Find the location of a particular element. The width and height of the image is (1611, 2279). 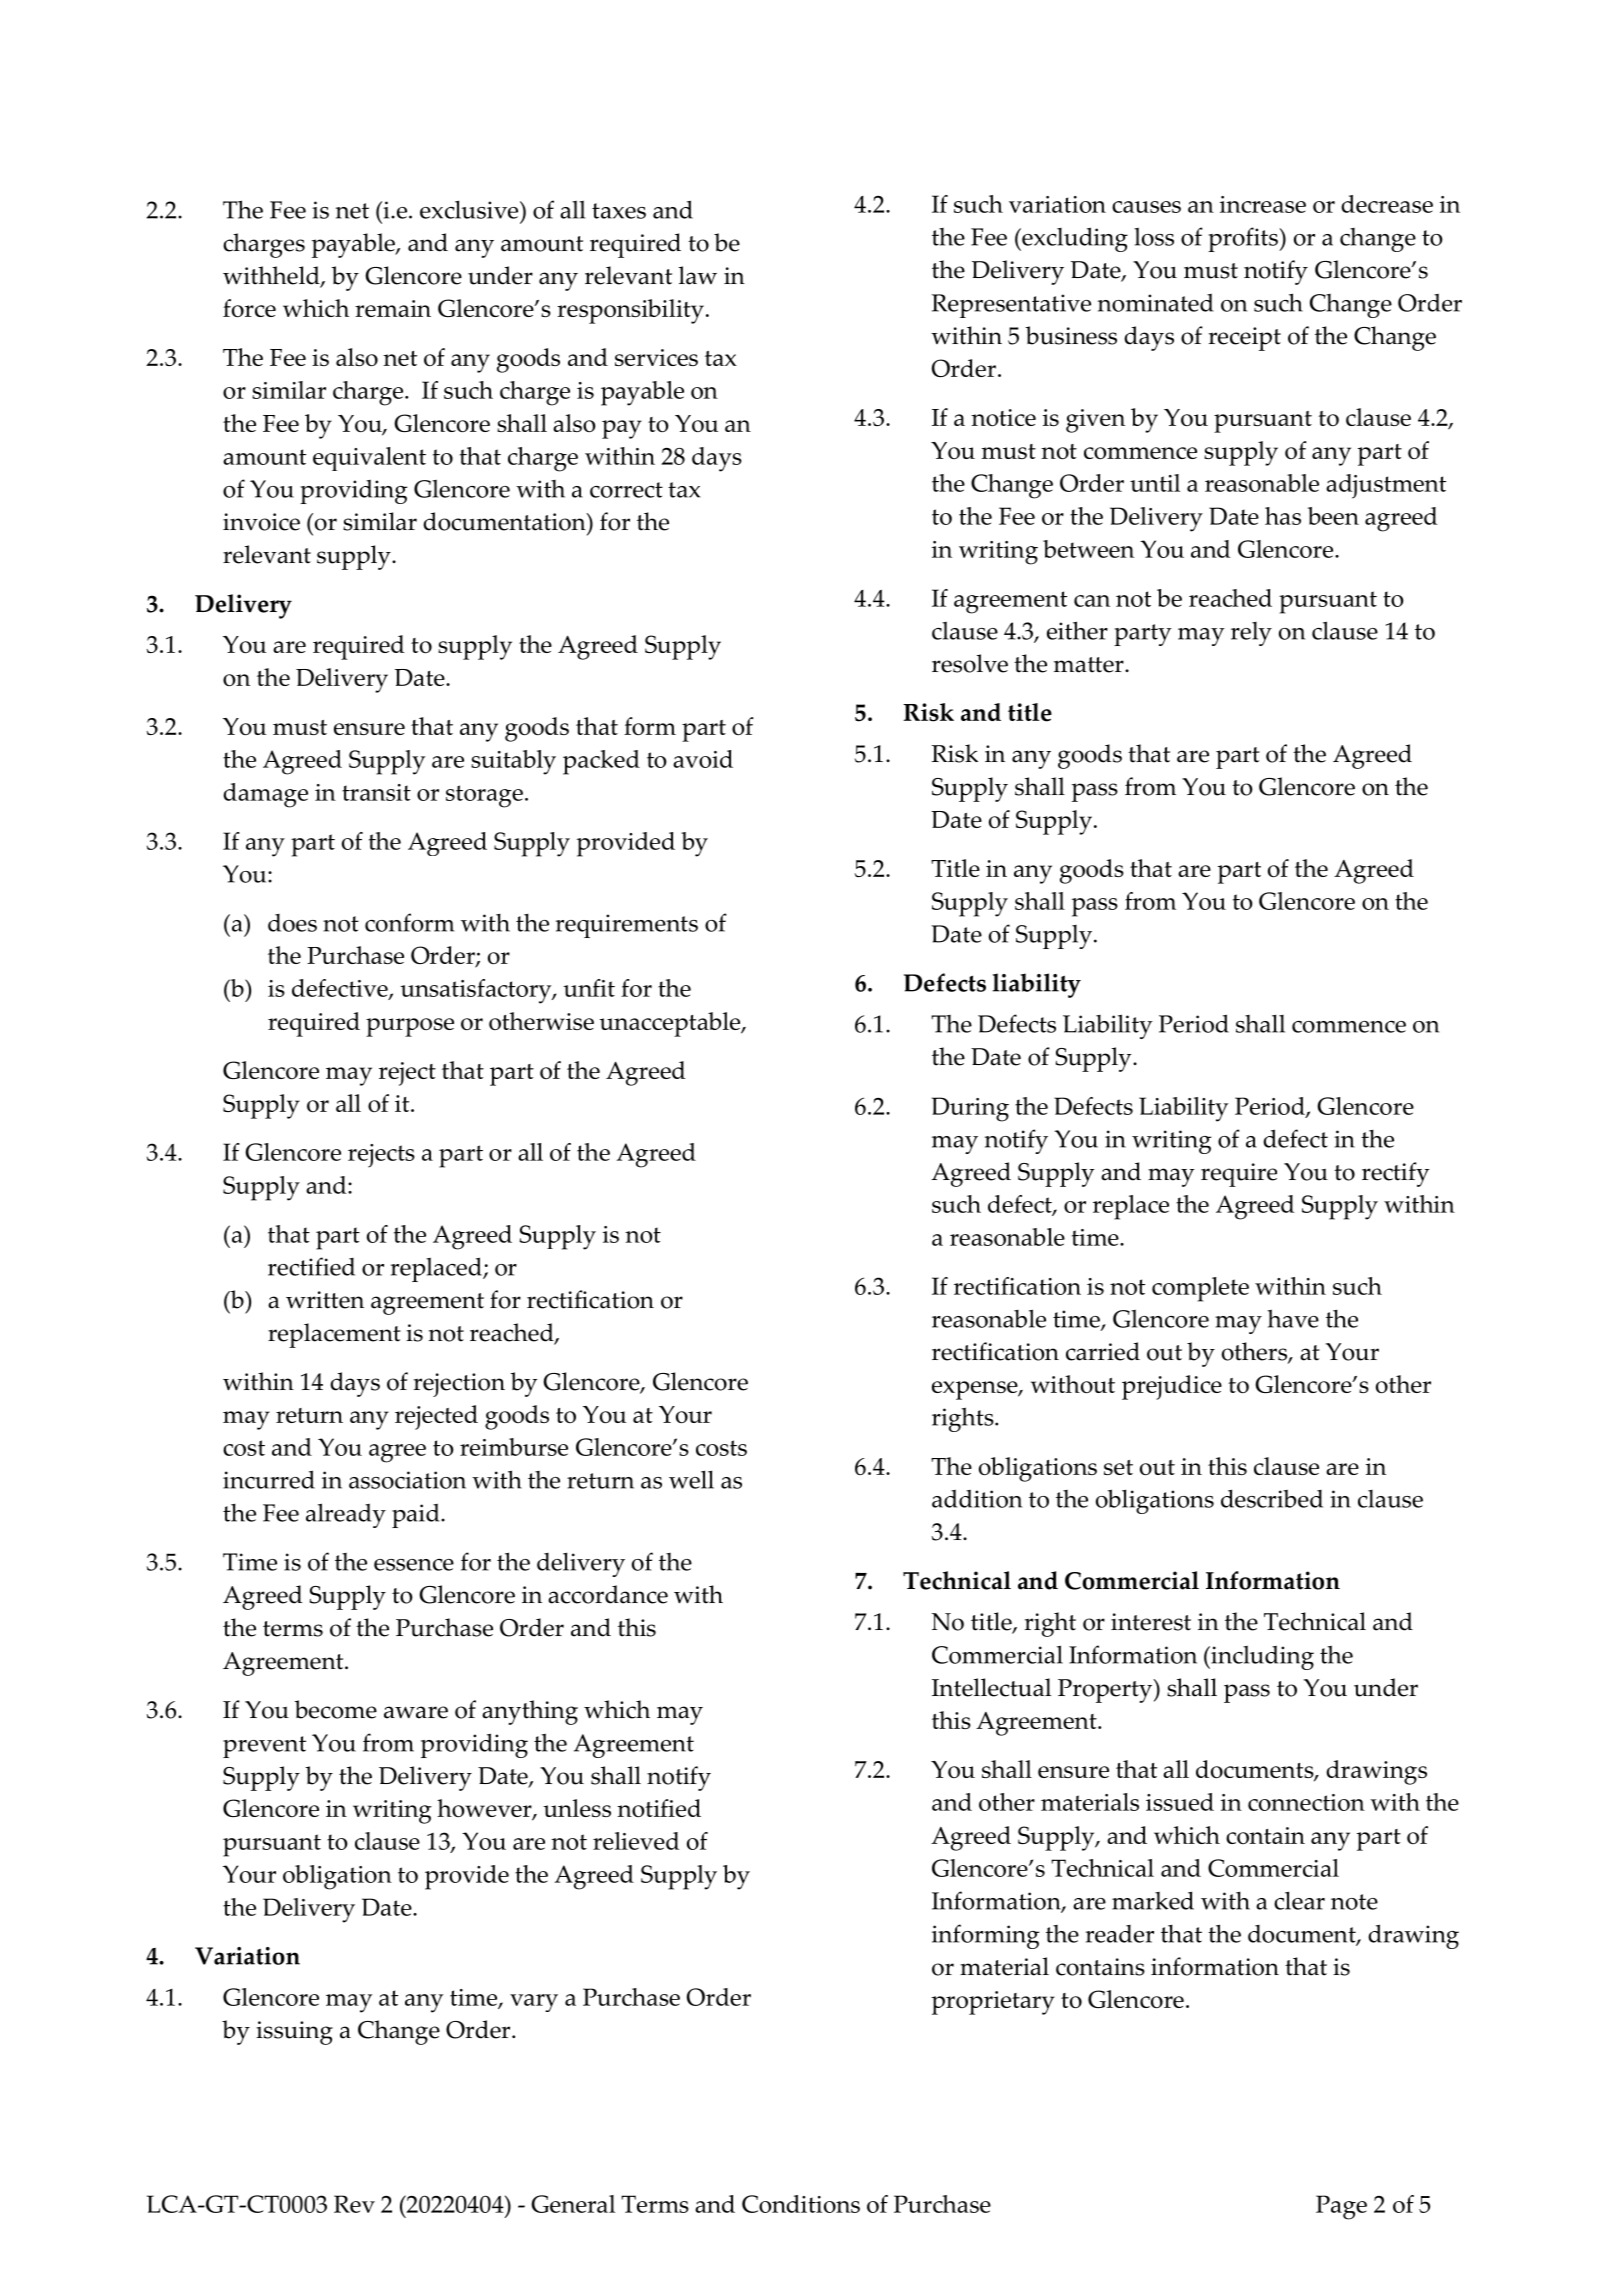

Conditions is located at coordinates (801, 2204).
